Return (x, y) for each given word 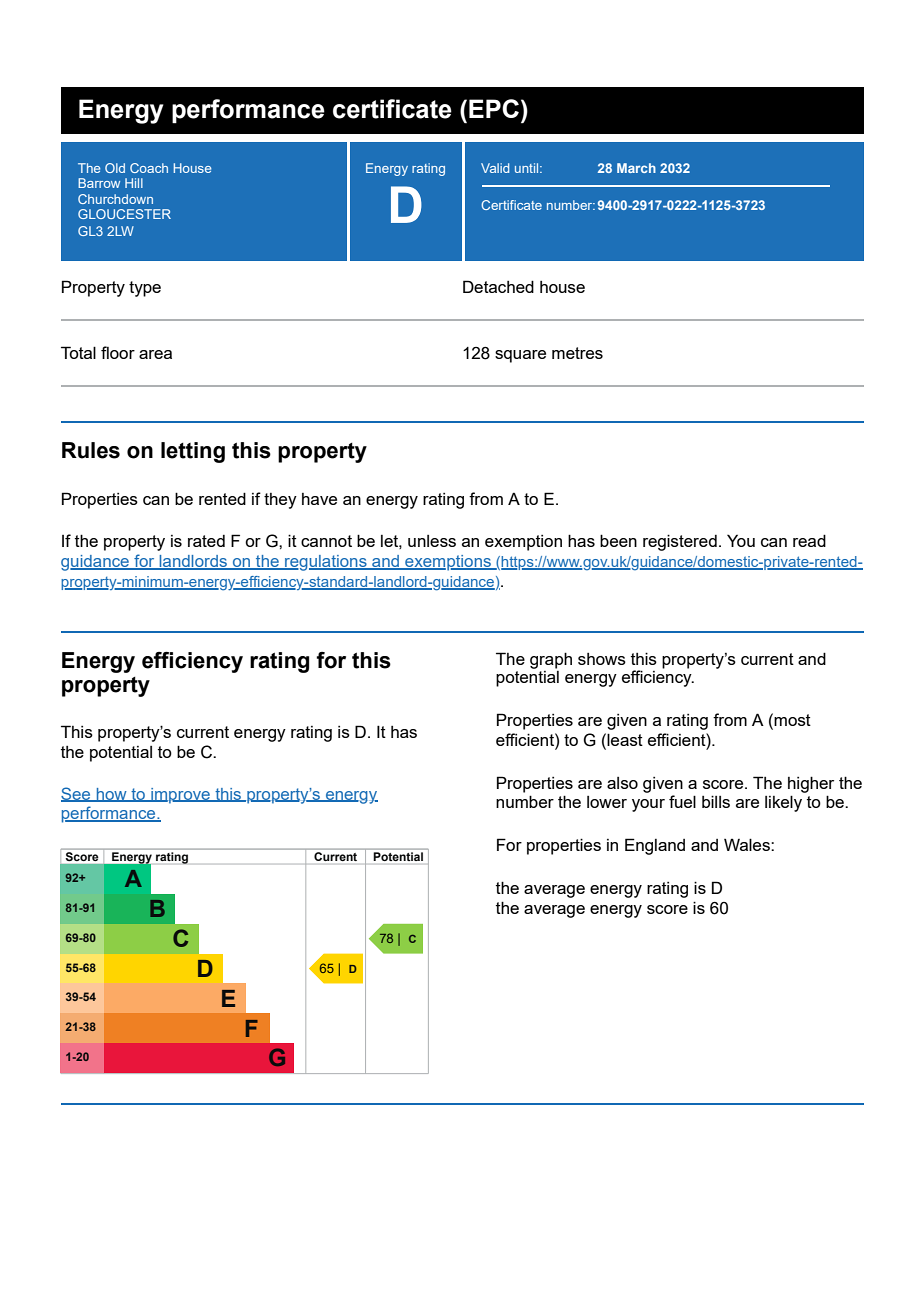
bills (716, 801)
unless (432, 541)
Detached (498, 286)
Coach (149, 168)
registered (680, 542)
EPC (494, 108)
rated (206, 541)
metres (577, 353)
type (145, 289)
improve (180, 796)
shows (602, 659)
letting (193, 452)
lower (607, 802)
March (636, 168)
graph (551, 660)
